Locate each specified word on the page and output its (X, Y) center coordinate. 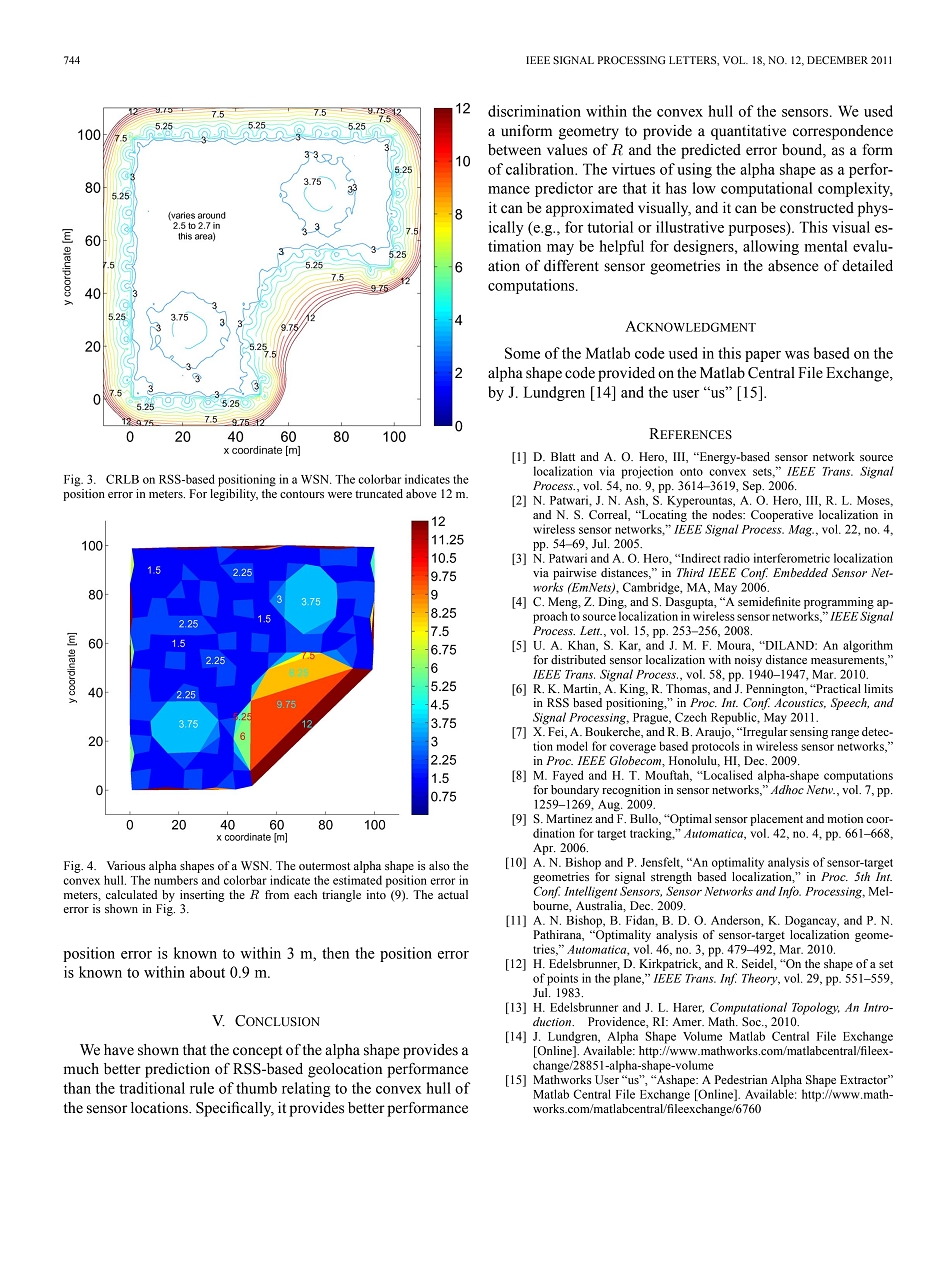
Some (522, 353)
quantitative (748, 132)
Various (126, 865)
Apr (544, 849)
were (340, 495)
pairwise (574, 574)
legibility (234, 495)
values (567, 150)
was (797, 355)
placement (776, 820)
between (514, 150)
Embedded (800, 572)
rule (202, 1088)
